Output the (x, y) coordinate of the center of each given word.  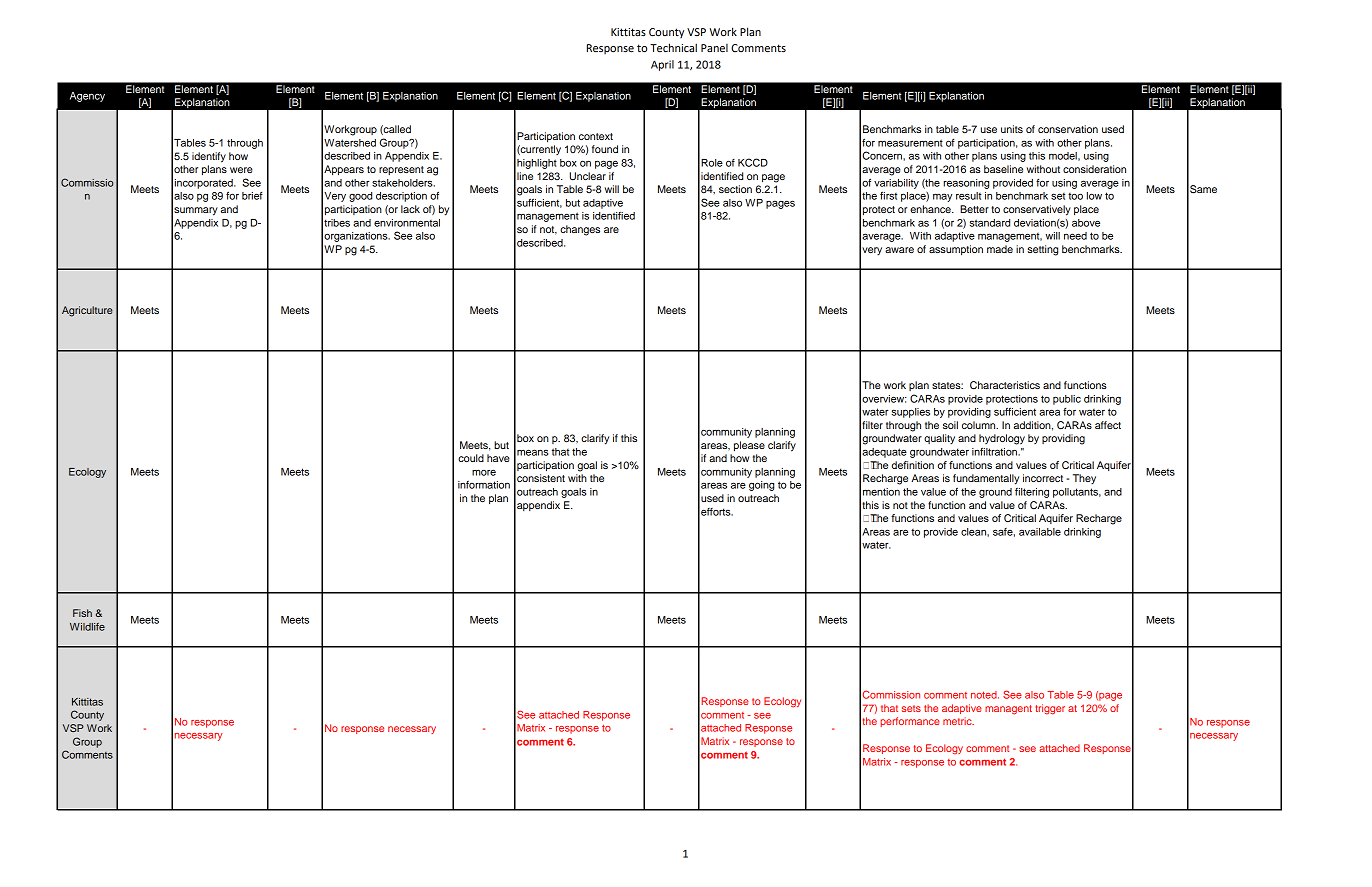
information (484, 485)
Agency (87, 97)
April (662, 65)
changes (580, 230)
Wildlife (87, 627)
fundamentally (986, 479)
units (1012, 129)
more (484, 473)
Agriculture (87, 311)
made (1000, 249)
